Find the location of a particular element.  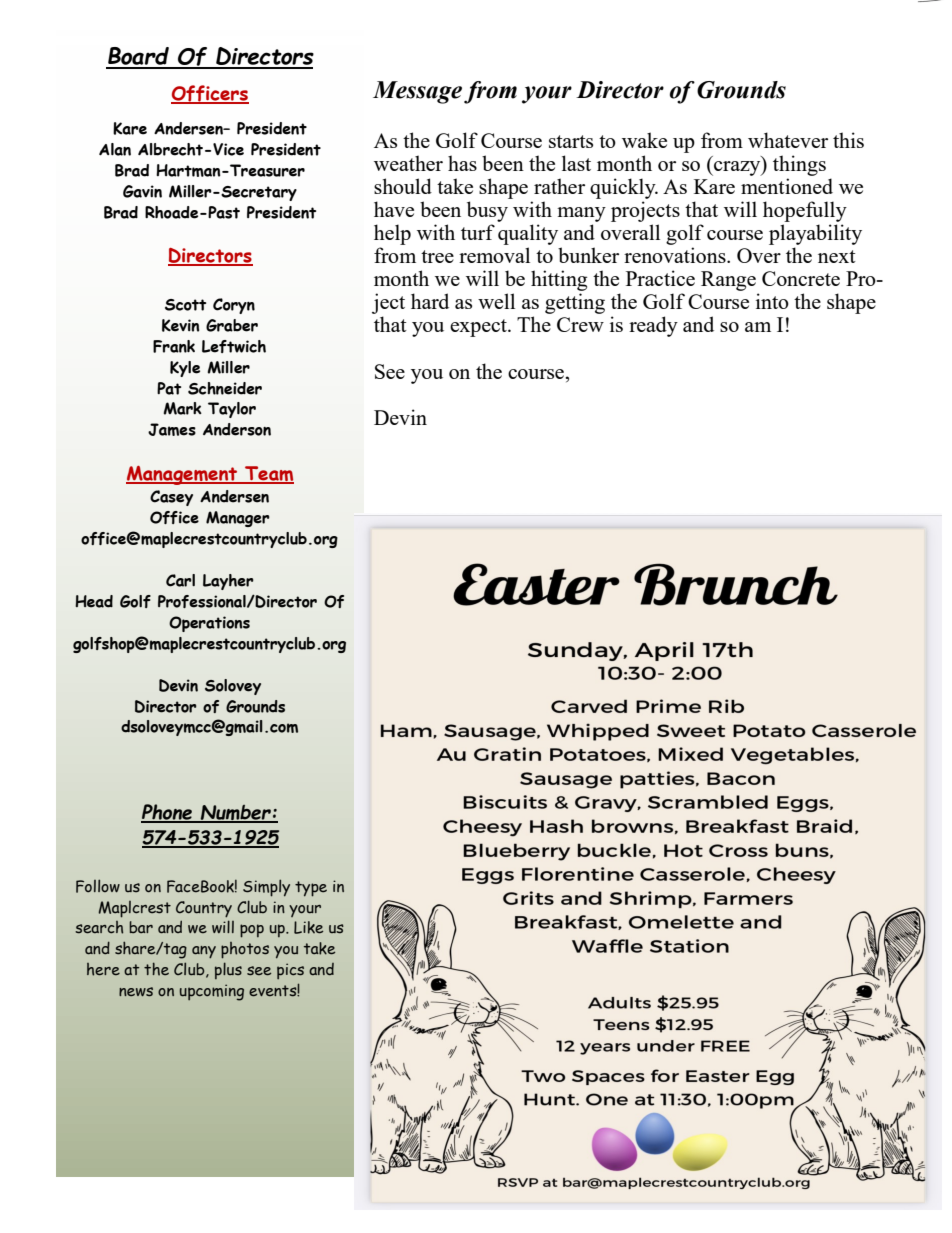

Alan is located at coordinates (115, 149).
